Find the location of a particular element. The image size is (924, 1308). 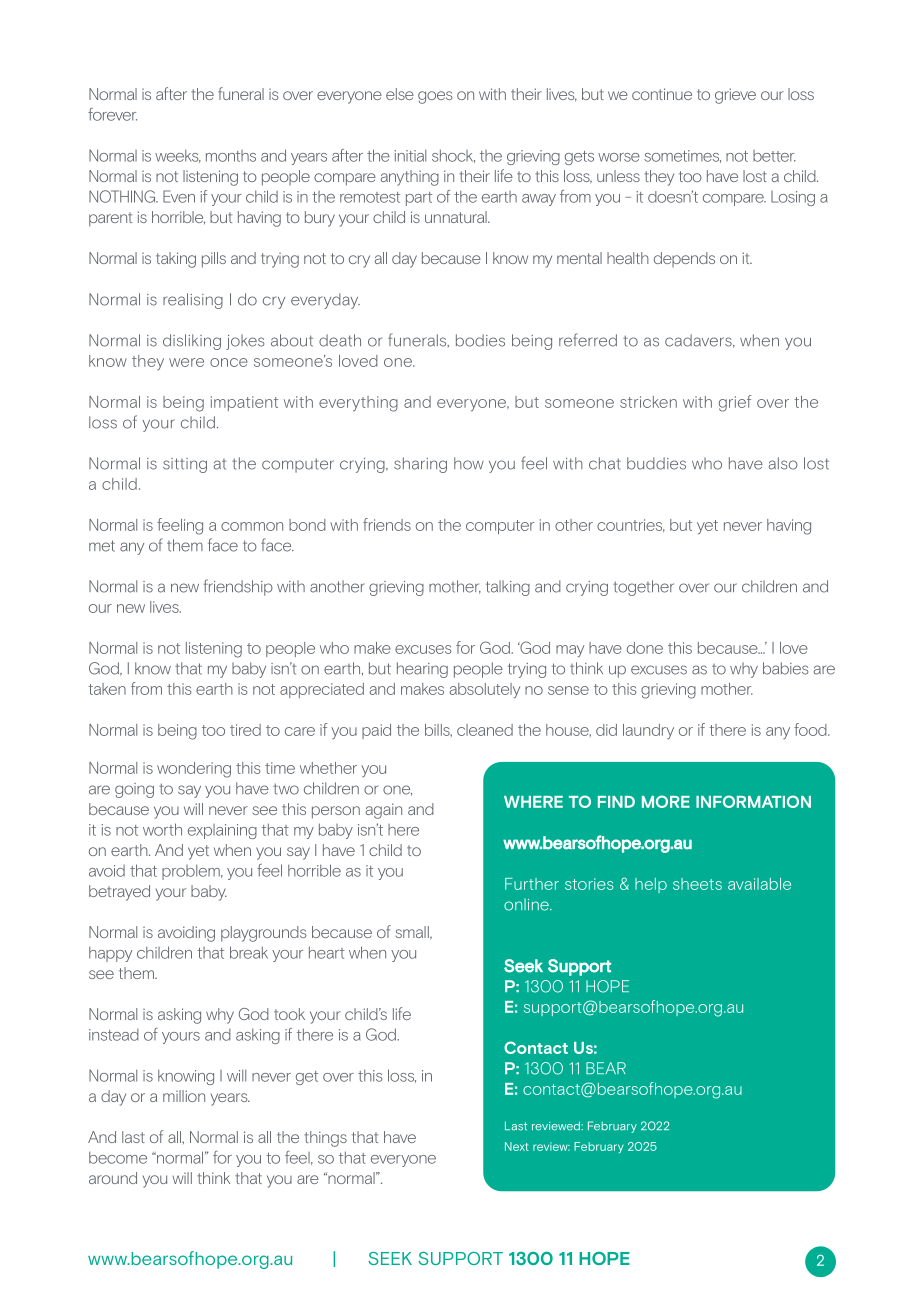

also is located at coordinates (783, 463).
